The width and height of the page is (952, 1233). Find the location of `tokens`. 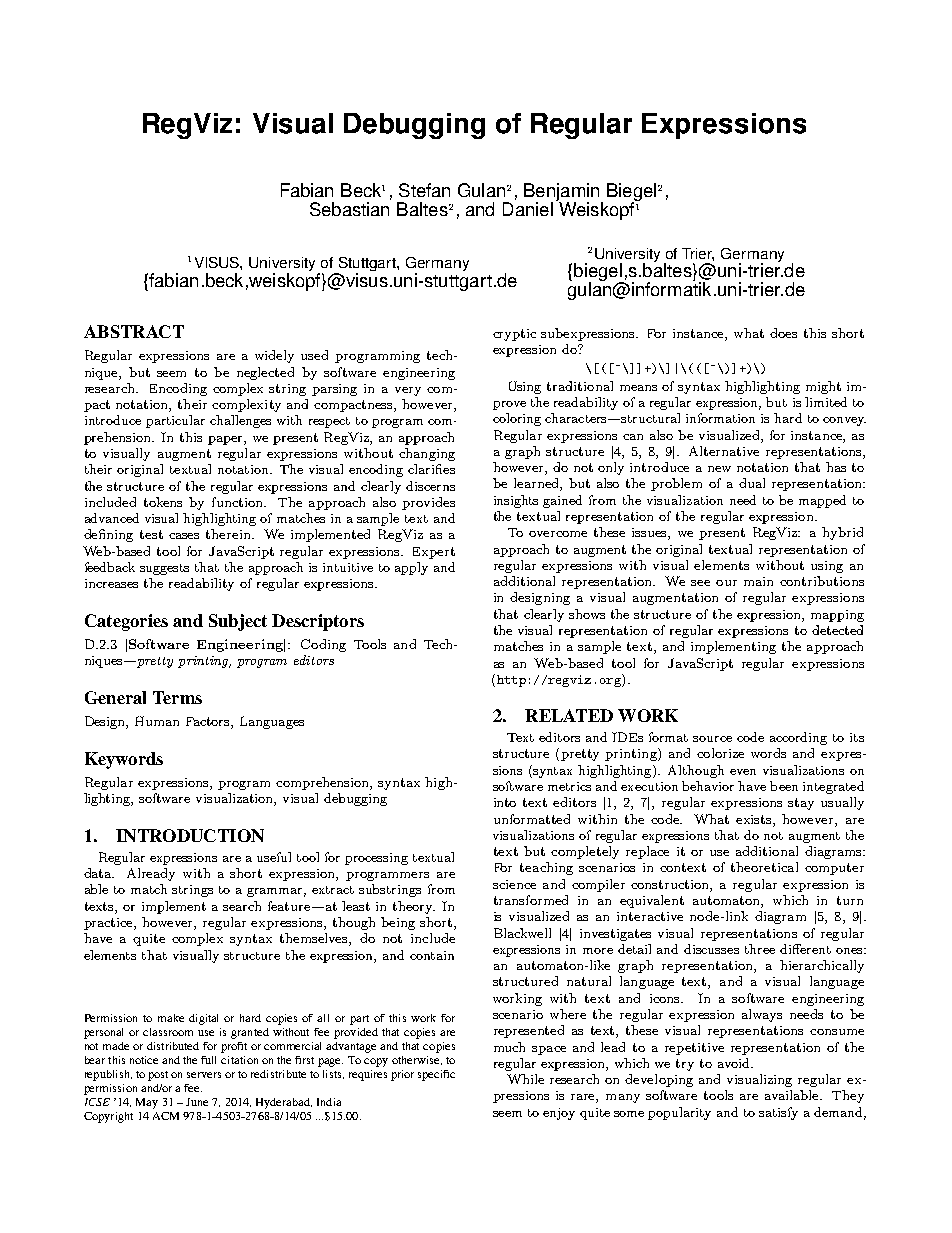

tokens is located at coordinates (163, 502).
